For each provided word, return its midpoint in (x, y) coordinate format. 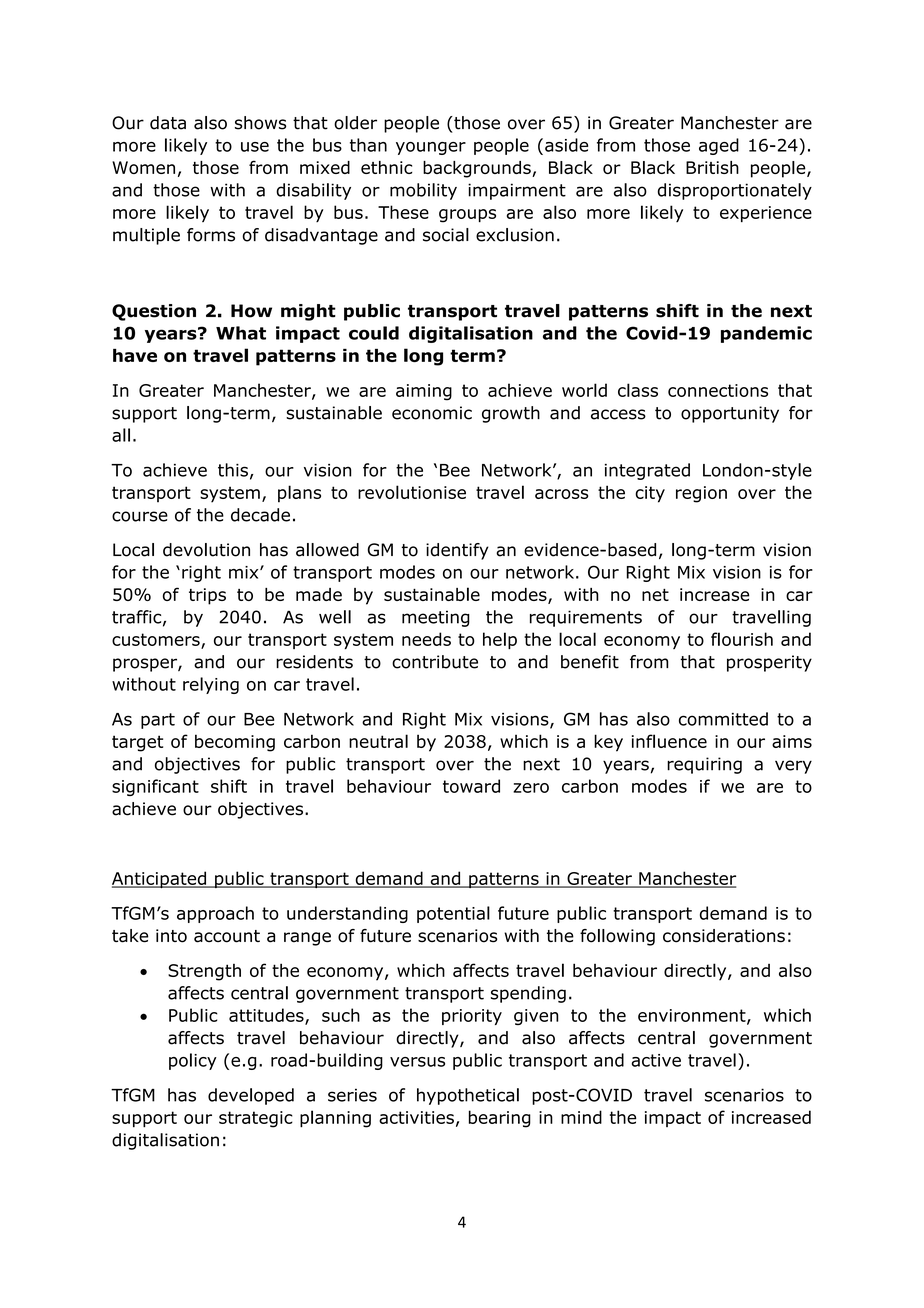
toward (471, 786)
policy (193, 1061)
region (701, 494)
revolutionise (412, 492)
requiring (704, 765)
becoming (235, 743)
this (233, 470)
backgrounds (478, 169)
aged (719, 146)
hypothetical (468, 1096)
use (255, 147)
